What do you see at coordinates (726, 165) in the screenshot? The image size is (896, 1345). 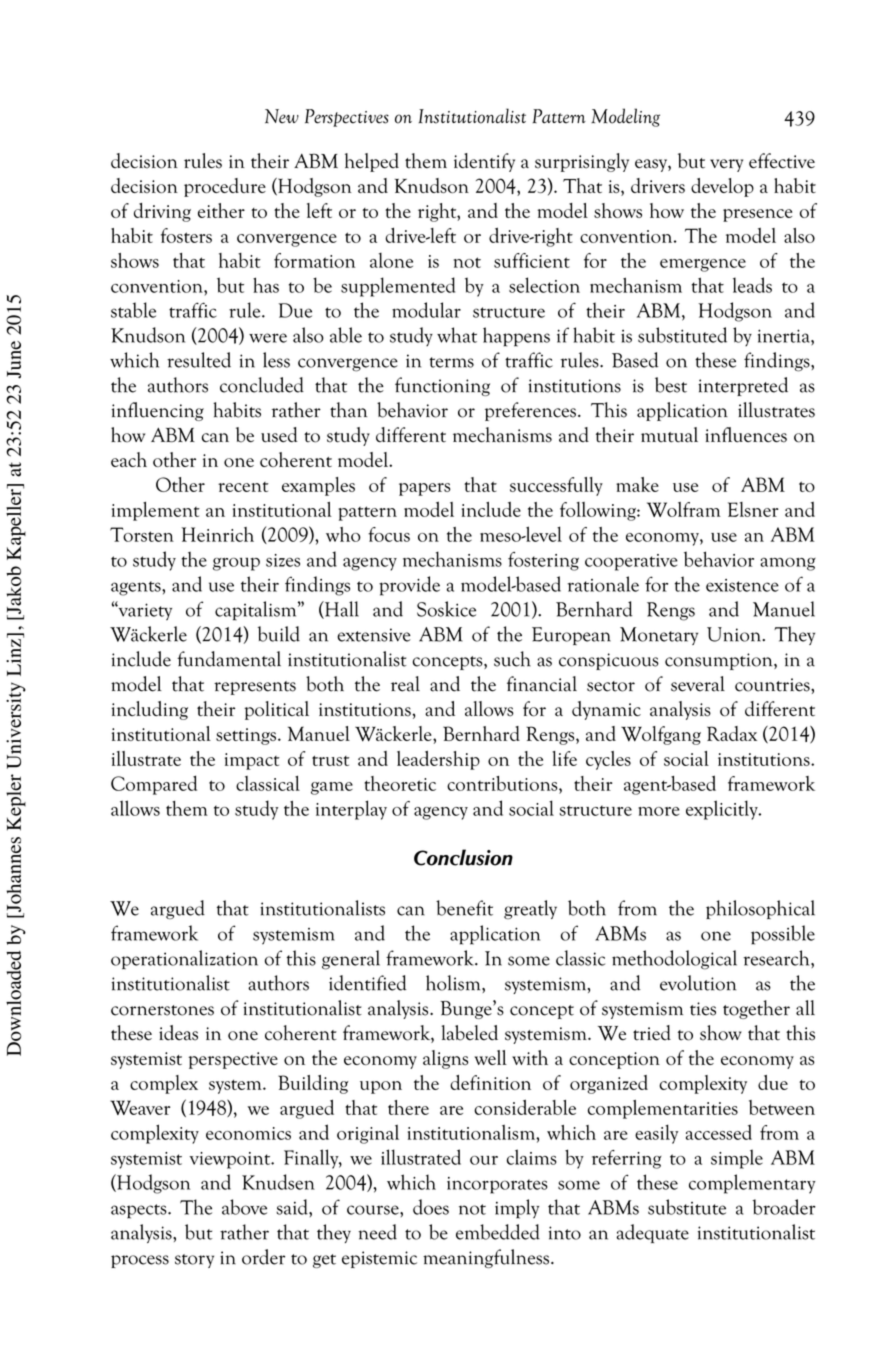 I see `very` at bounding box center [726, 165].
